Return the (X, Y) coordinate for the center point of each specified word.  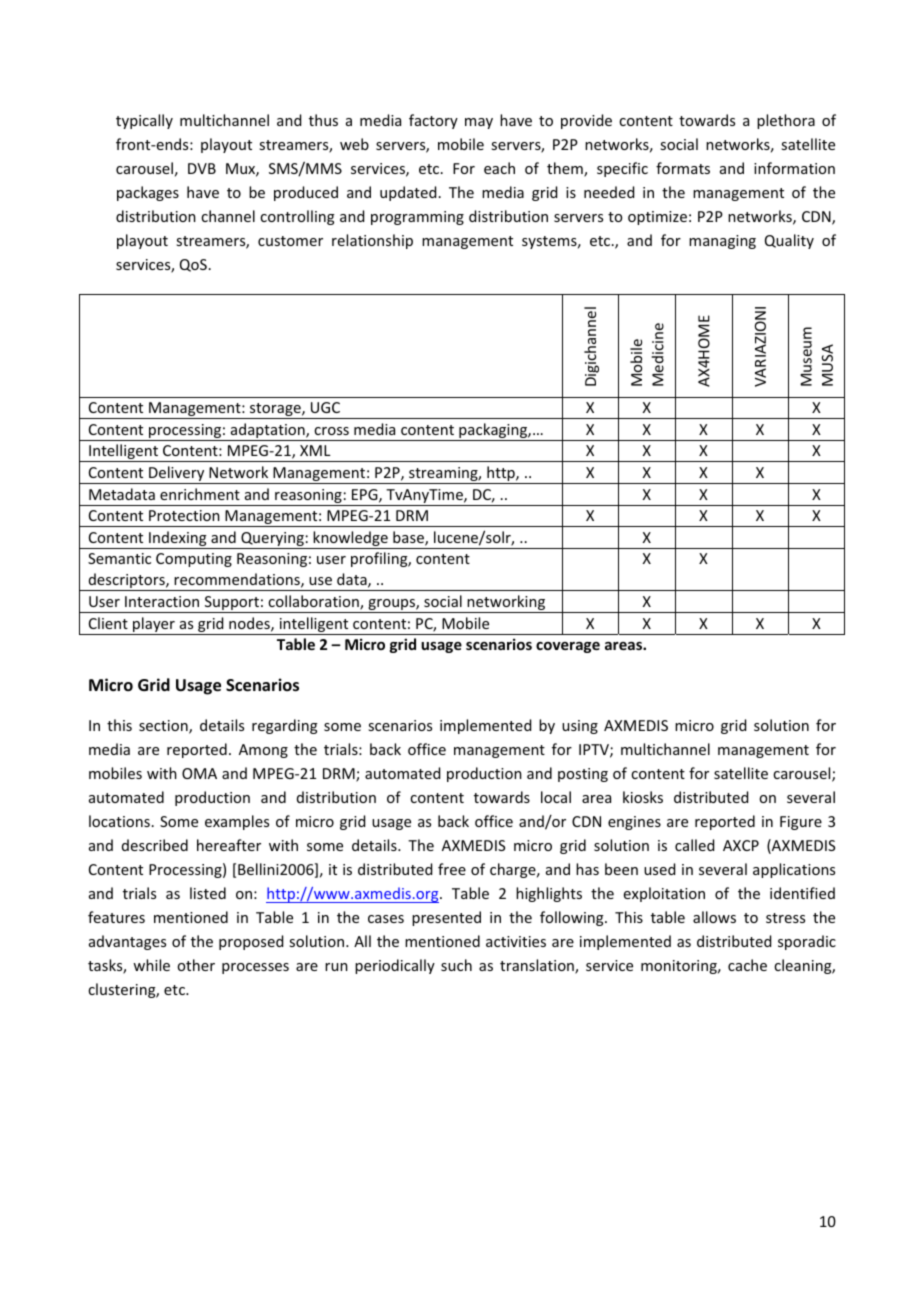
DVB (202, 168)
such (456, 965)
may (479, 123)
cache (747, 965)
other (196, 965)
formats (683, 168)
